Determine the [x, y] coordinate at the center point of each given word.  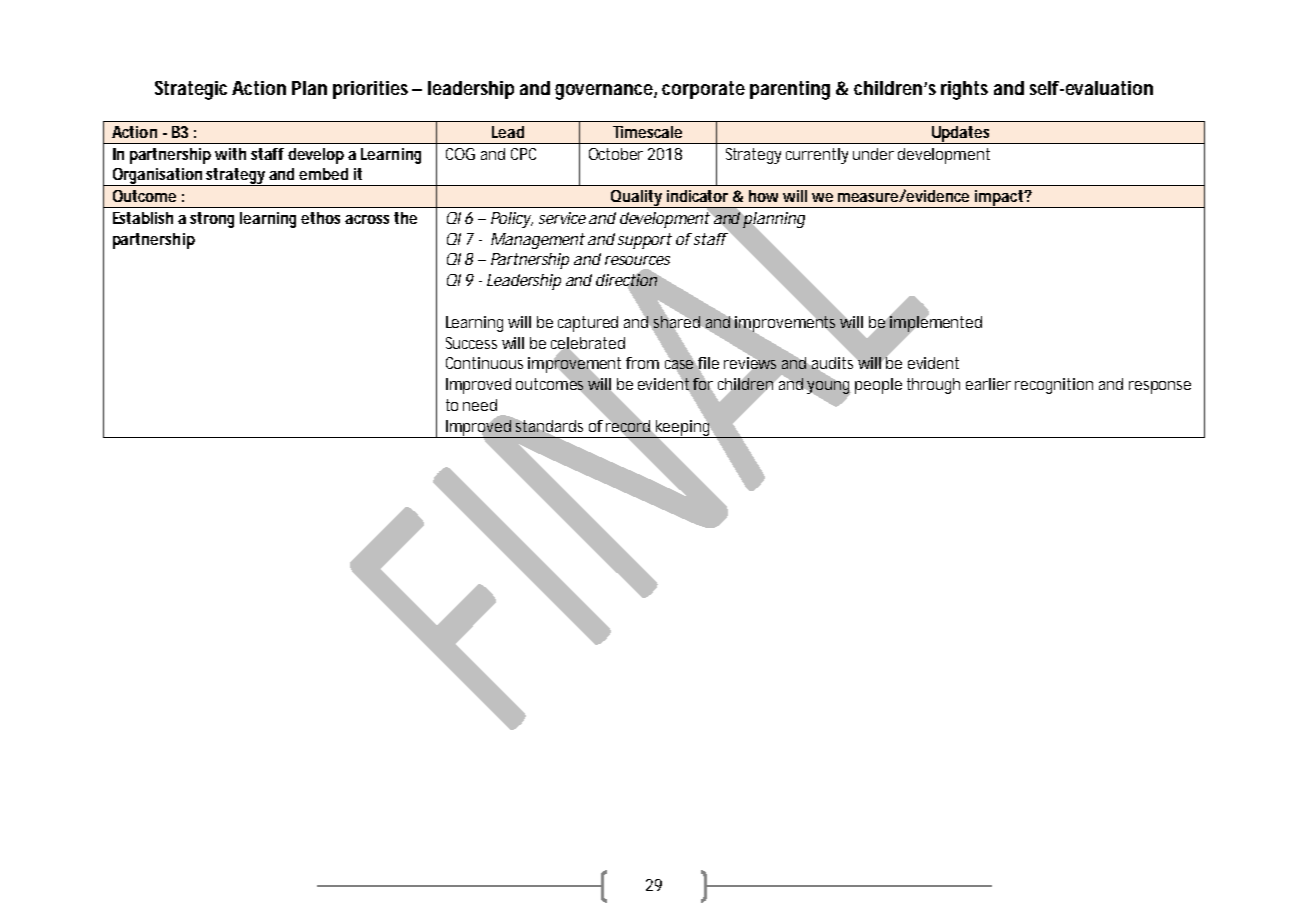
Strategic [191, 90]
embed [323, 174]
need [480, 405]
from [642, 363]
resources [637, 260]
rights [964, 90]
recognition [1054, 386]
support [645, 241]
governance [605, 92]
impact [999, 199]
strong [212, 220]
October [616, 154]
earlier [988, 384]
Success [471, 343]
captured [588, 324]
